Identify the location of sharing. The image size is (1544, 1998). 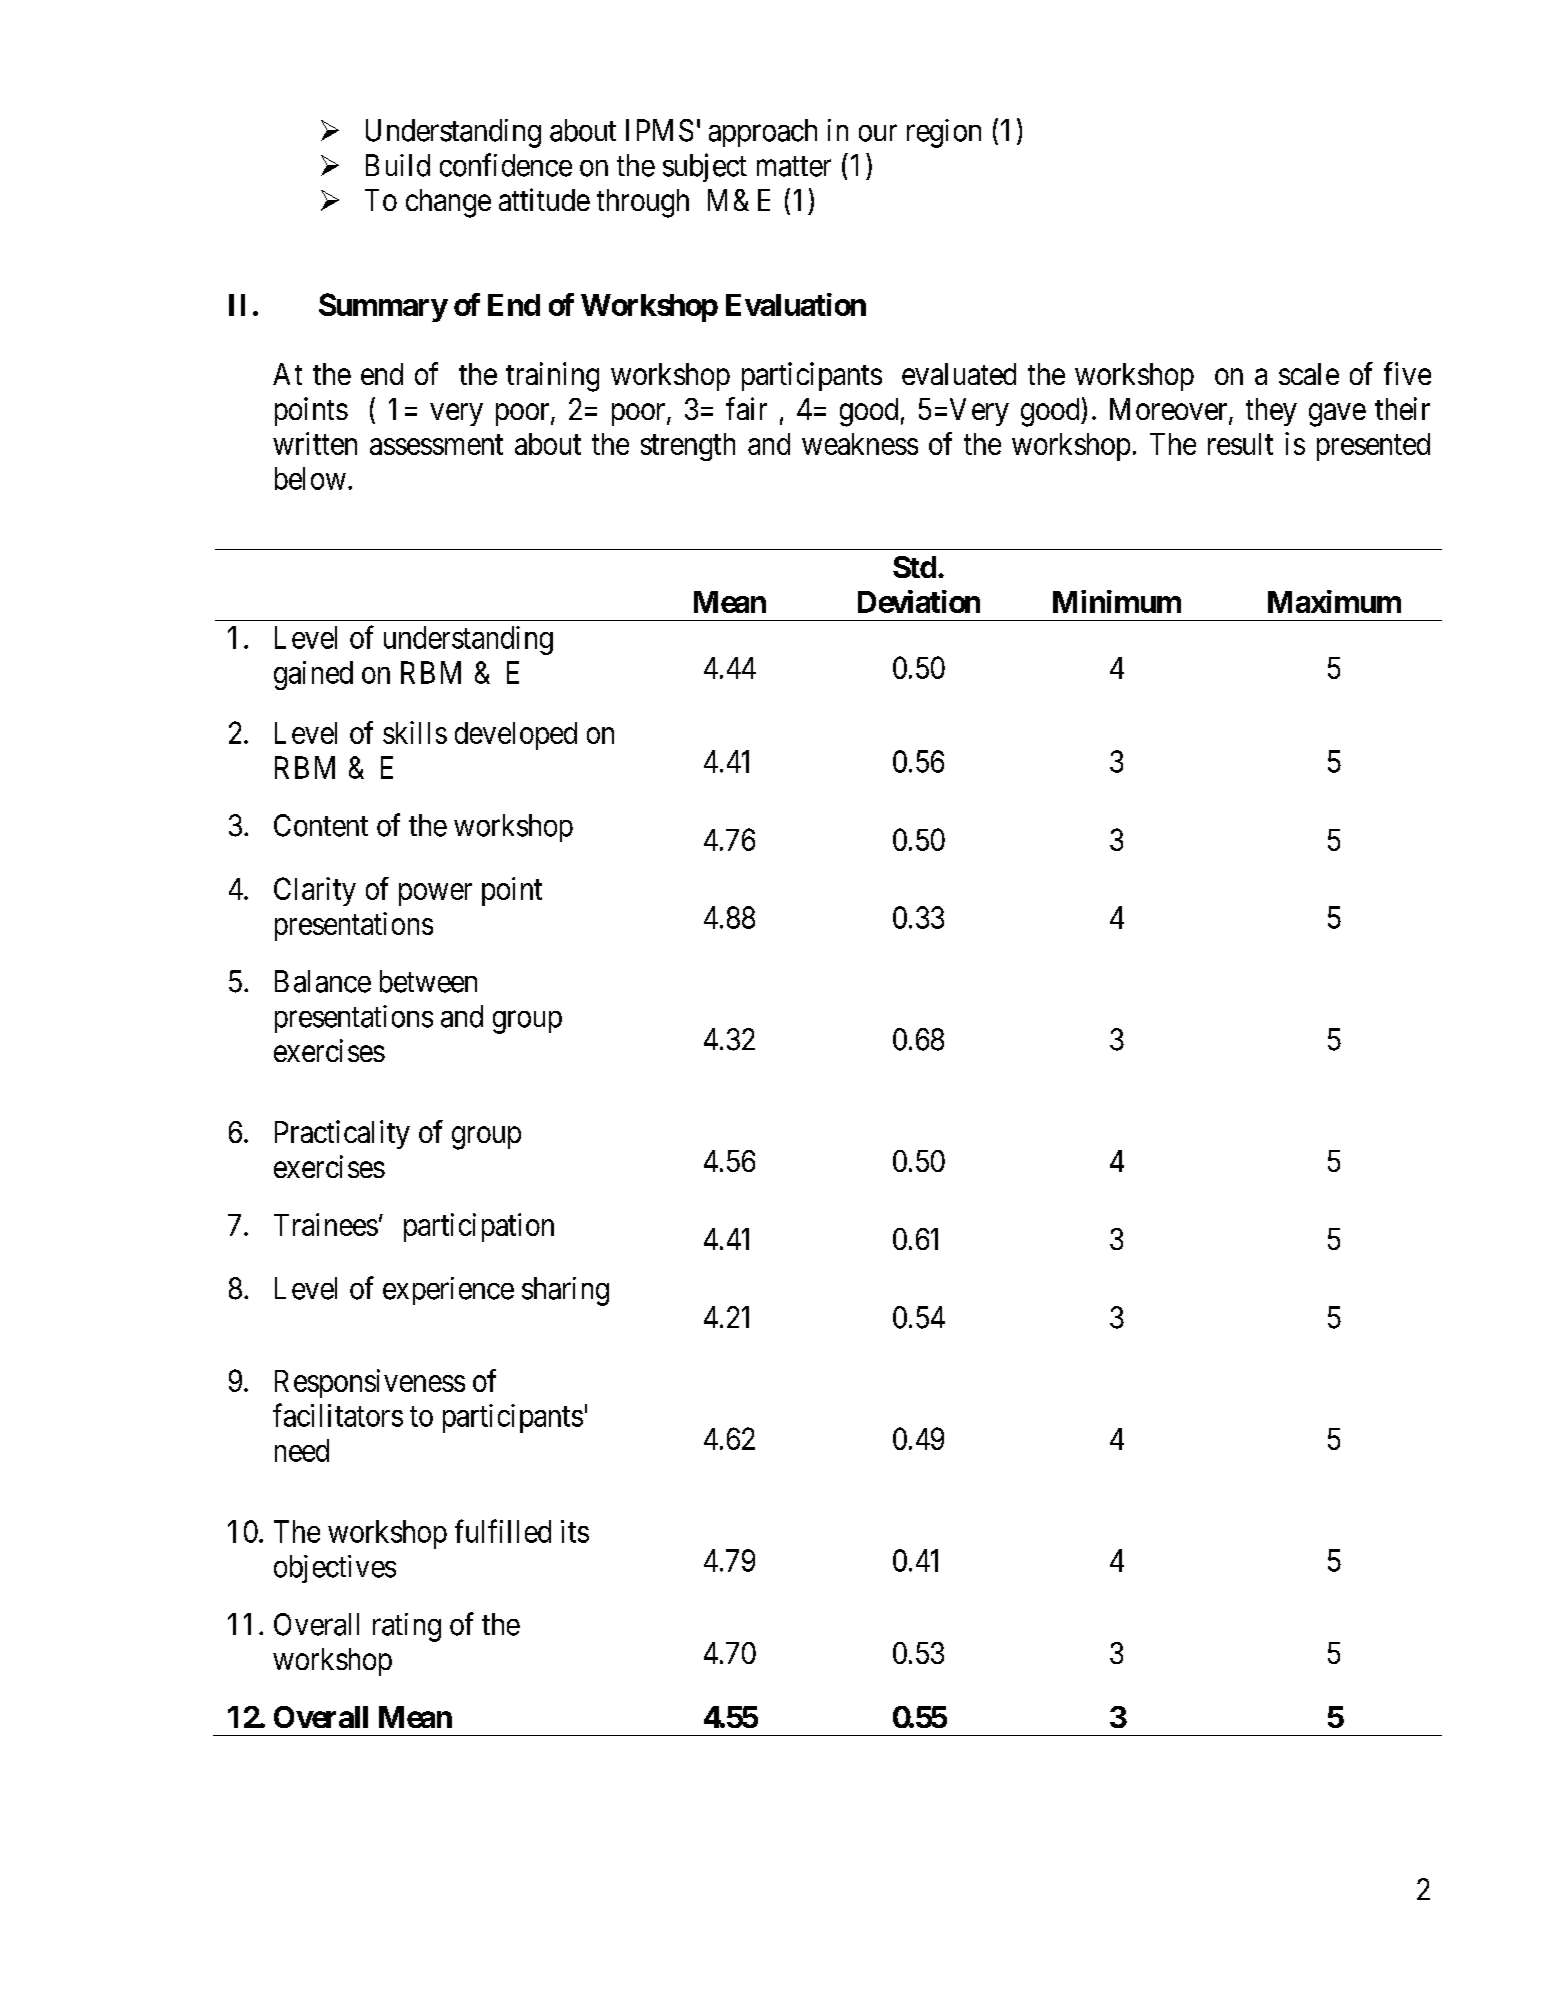
(565, 1291).
